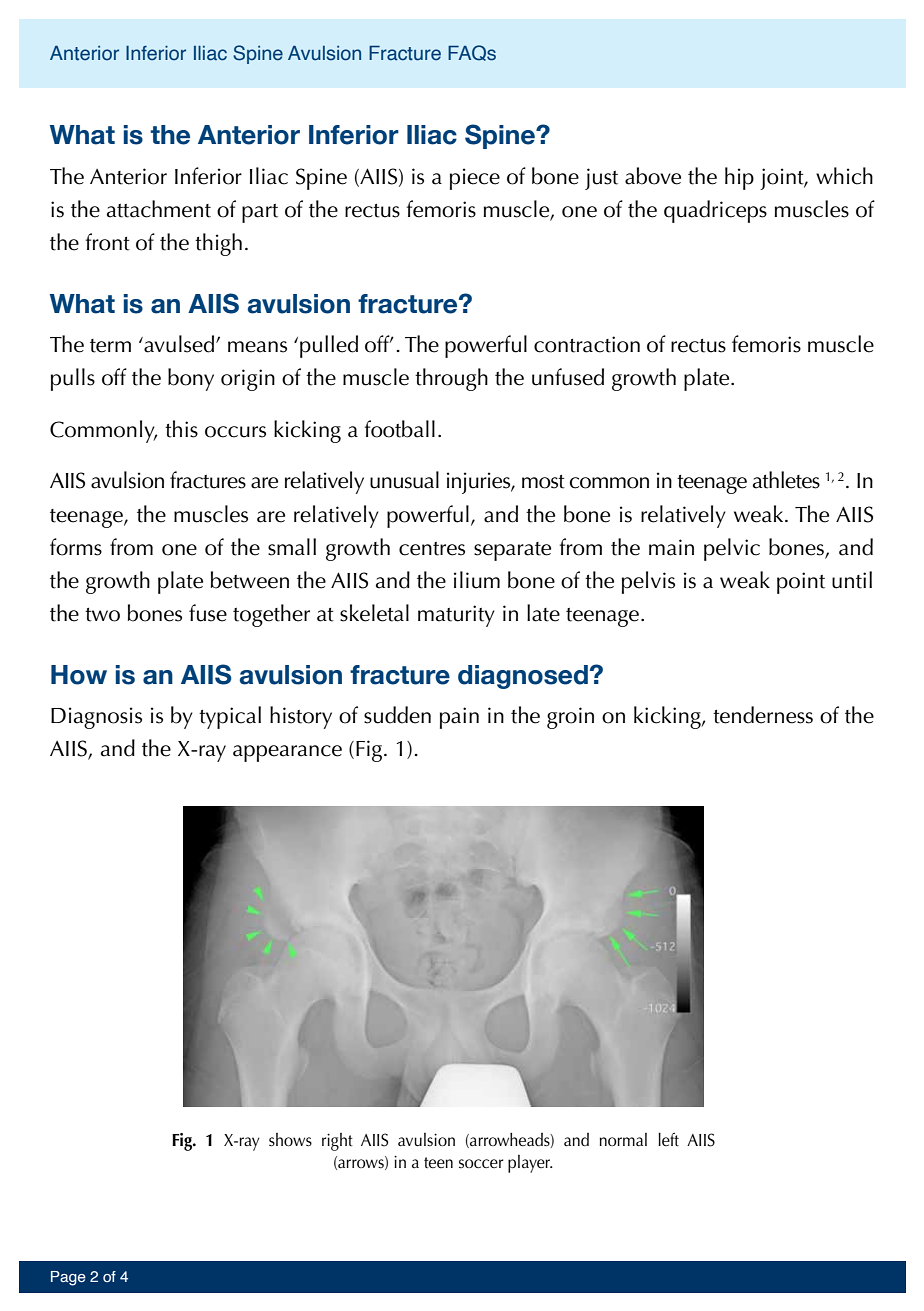 Image resolution: width=924 pixels, height=1311 pixels. Describe the element at coordinates (481, 1163) in the image. I see `soccer` at that location.
